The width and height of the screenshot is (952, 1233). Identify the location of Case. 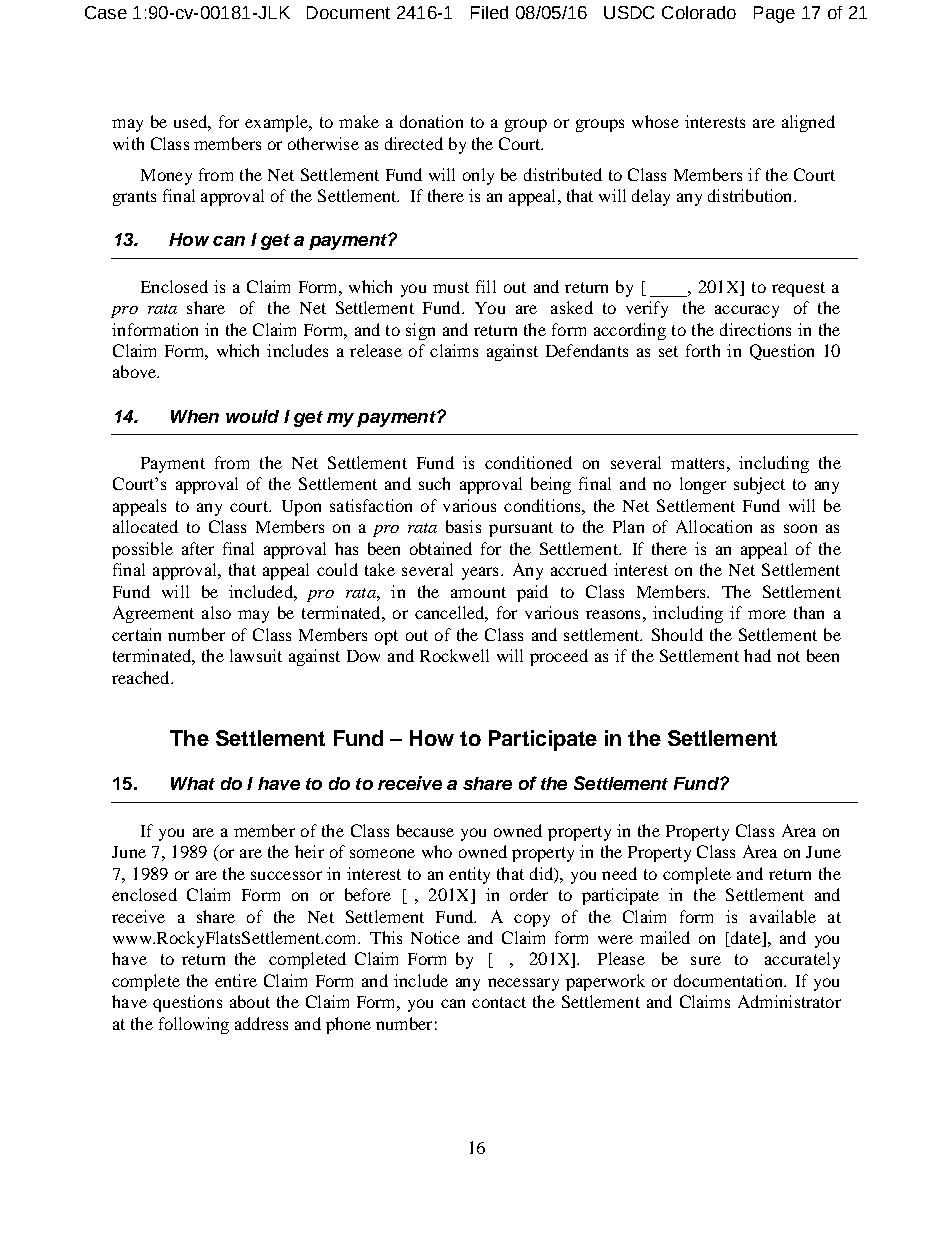
(106, 12).
